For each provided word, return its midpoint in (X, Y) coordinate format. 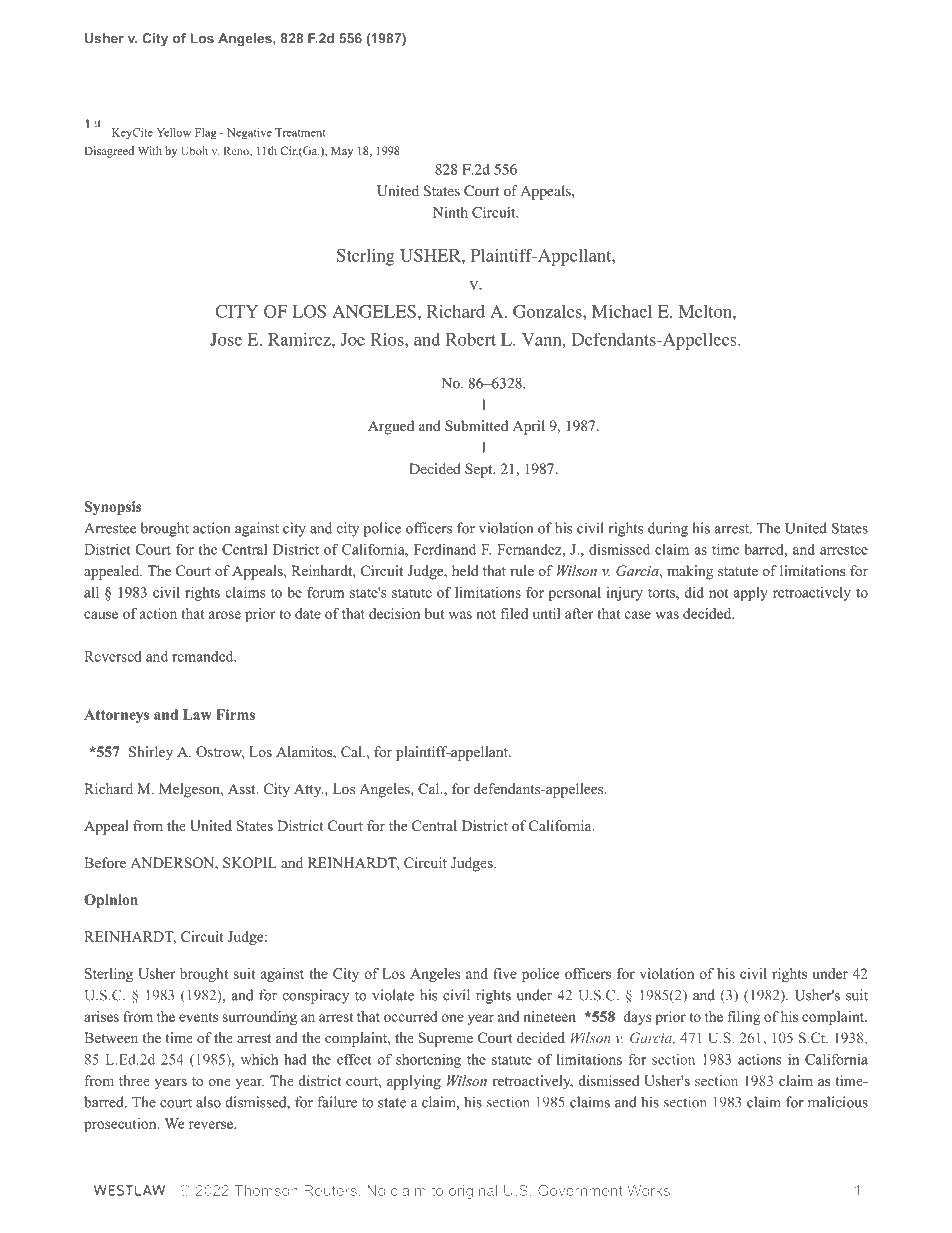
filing (744, 1018)
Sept (480, 470)
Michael (622, 311)
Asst (243, 788)
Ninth (450, 212)
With (150, 150)
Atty (308, 790)
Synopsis (113, 508)
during (668, 529)
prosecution (121, 1125)
